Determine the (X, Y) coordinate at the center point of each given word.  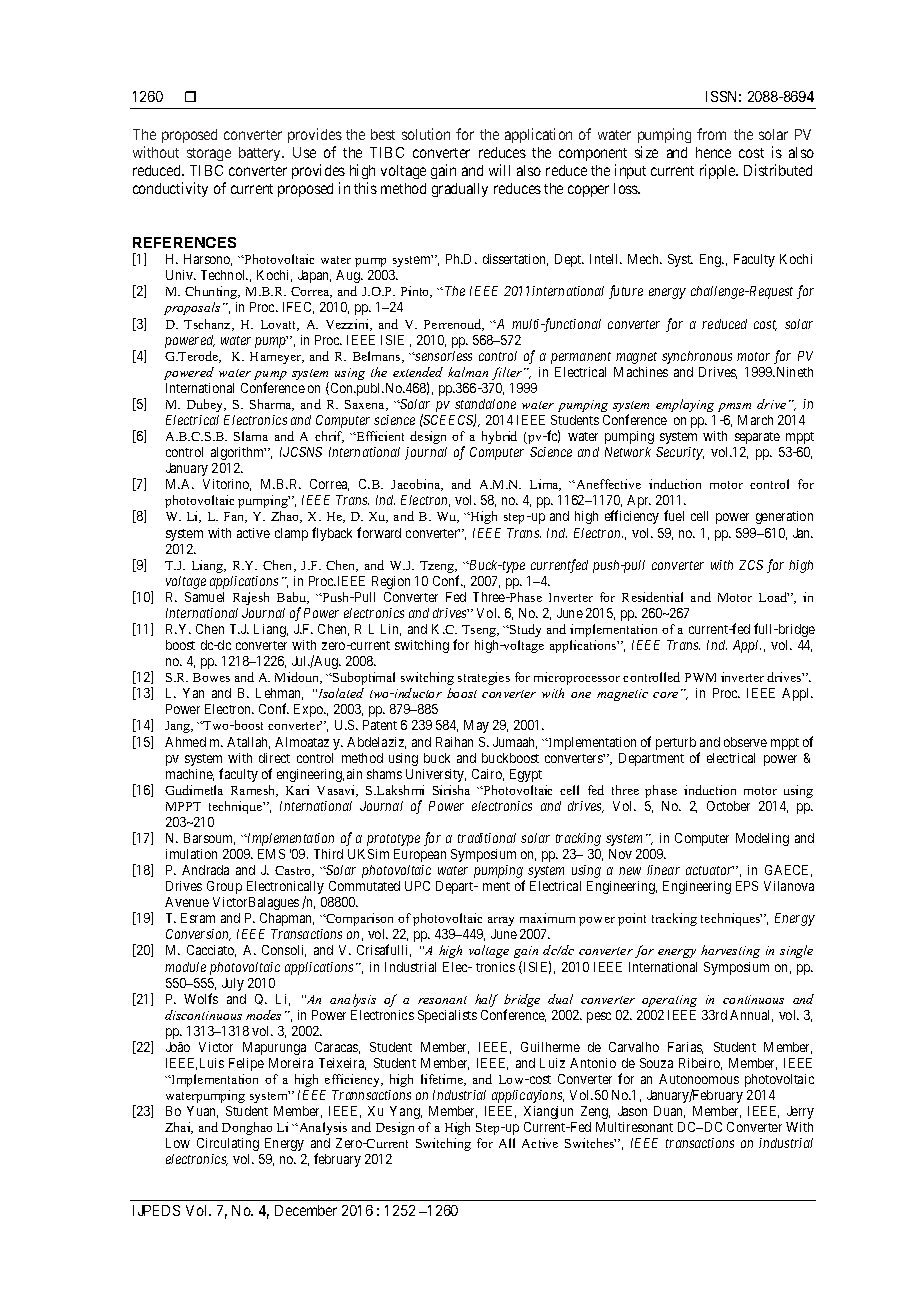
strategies (484, 678)
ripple (718, 171)
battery (261, 154)
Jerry (800, 1112)
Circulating (228, 1144)
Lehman (279, 694)
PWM (700, 677)
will (499, 170)
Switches (590, 1143)
